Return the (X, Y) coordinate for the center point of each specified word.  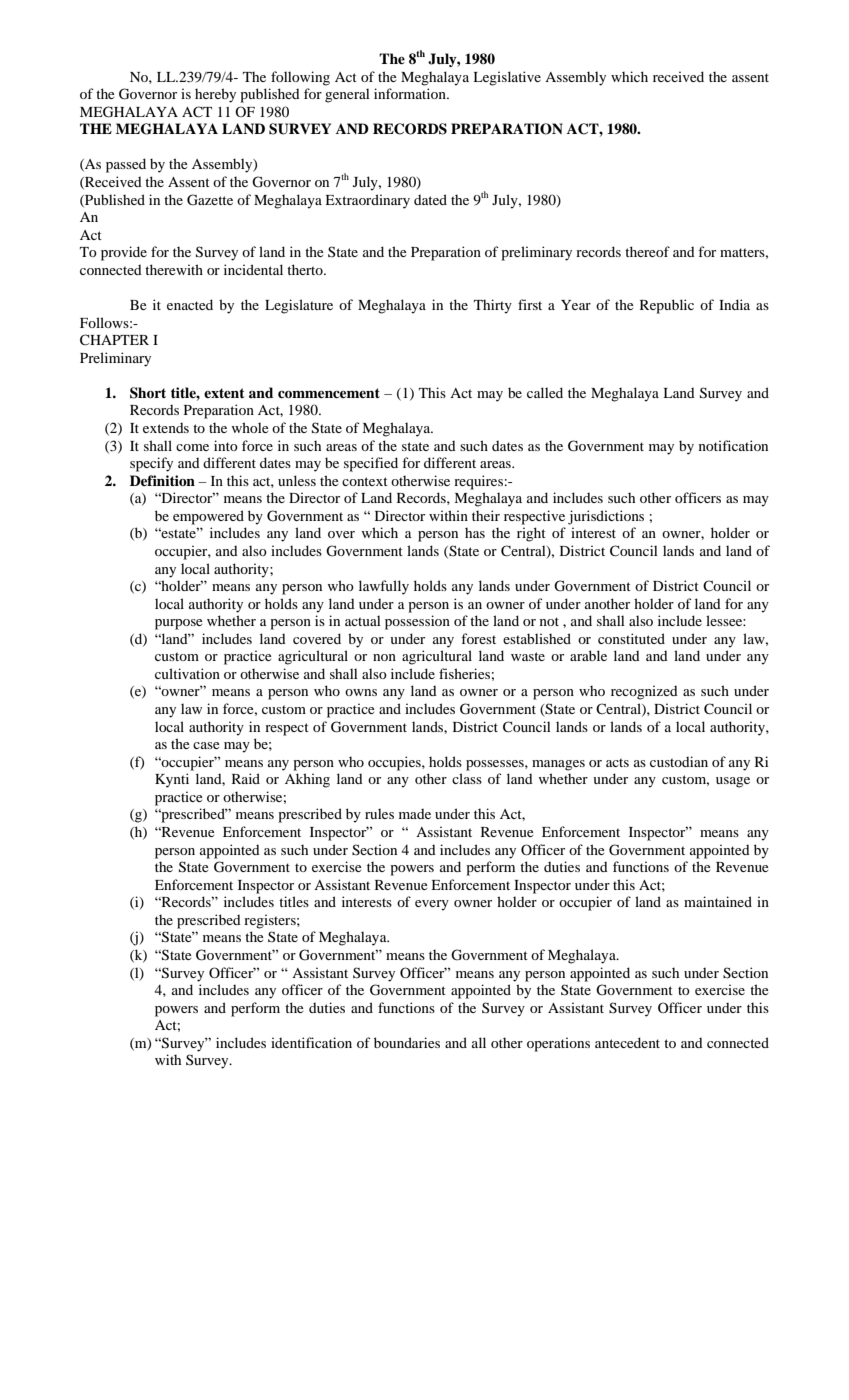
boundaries (407, 1042)
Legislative (507, 78)
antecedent (627, 1042)
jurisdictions (606, 517)
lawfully (384, 587)
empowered (208, 517)
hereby (215, 95)
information (411, 93)
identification (311, 1042)
